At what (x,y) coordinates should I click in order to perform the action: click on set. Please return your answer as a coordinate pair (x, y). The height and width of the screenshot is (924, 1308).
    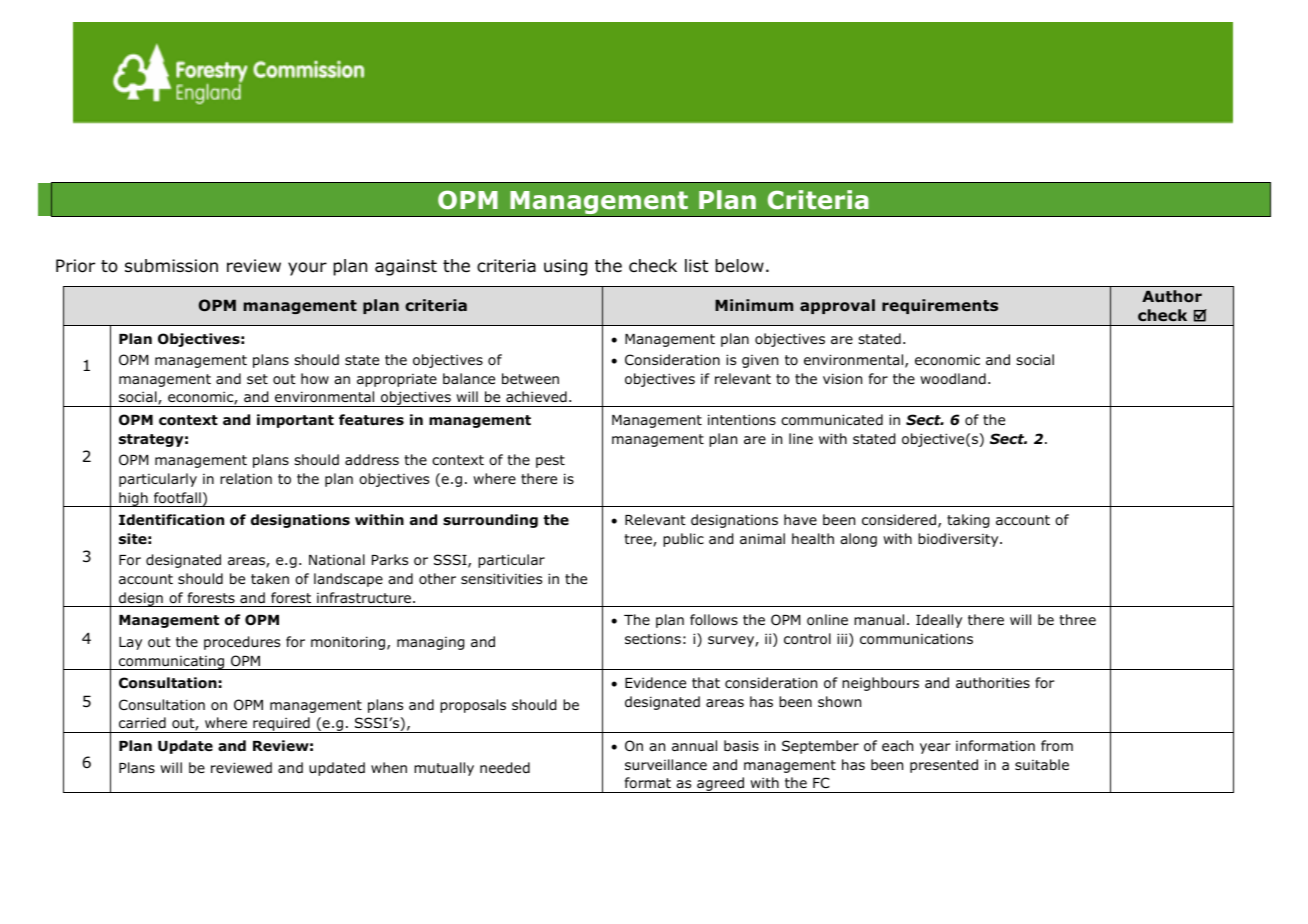
    Looking at the image, I should click on (257, 379).
